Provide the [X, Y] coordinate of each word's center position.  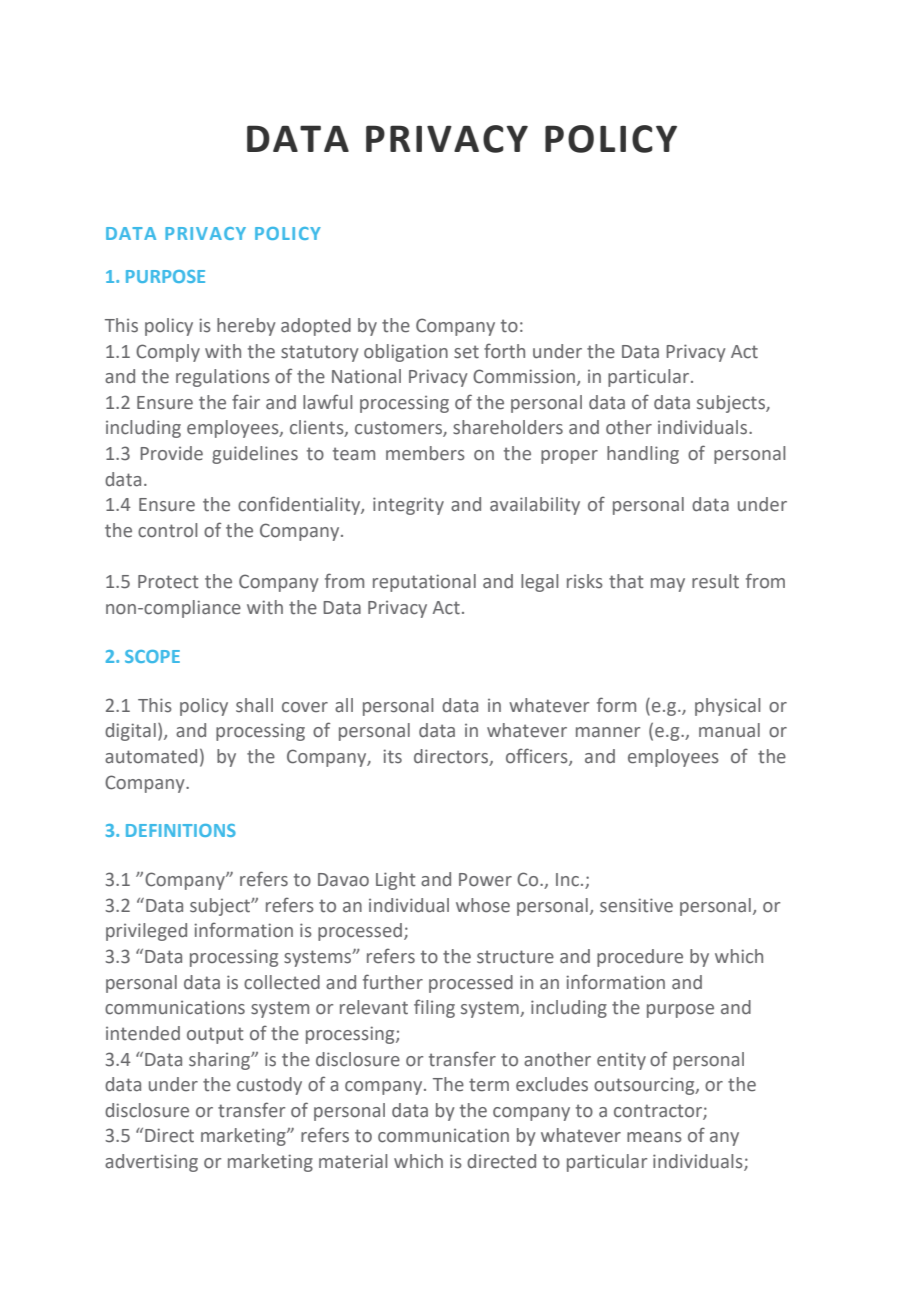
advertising [151, 1163]
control [167, 530]
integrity [408, 506]
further [393, 982]
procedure [640, 958]
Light [396, 881]
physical [727, 707]
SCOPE [152, 656]
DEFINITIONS [181, 830]
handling [643, 455]
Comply [168, 353]
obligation [406, 353]
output [215, 1035]
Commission [525, 377]
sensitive [636, 905]
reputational [424, 583]
